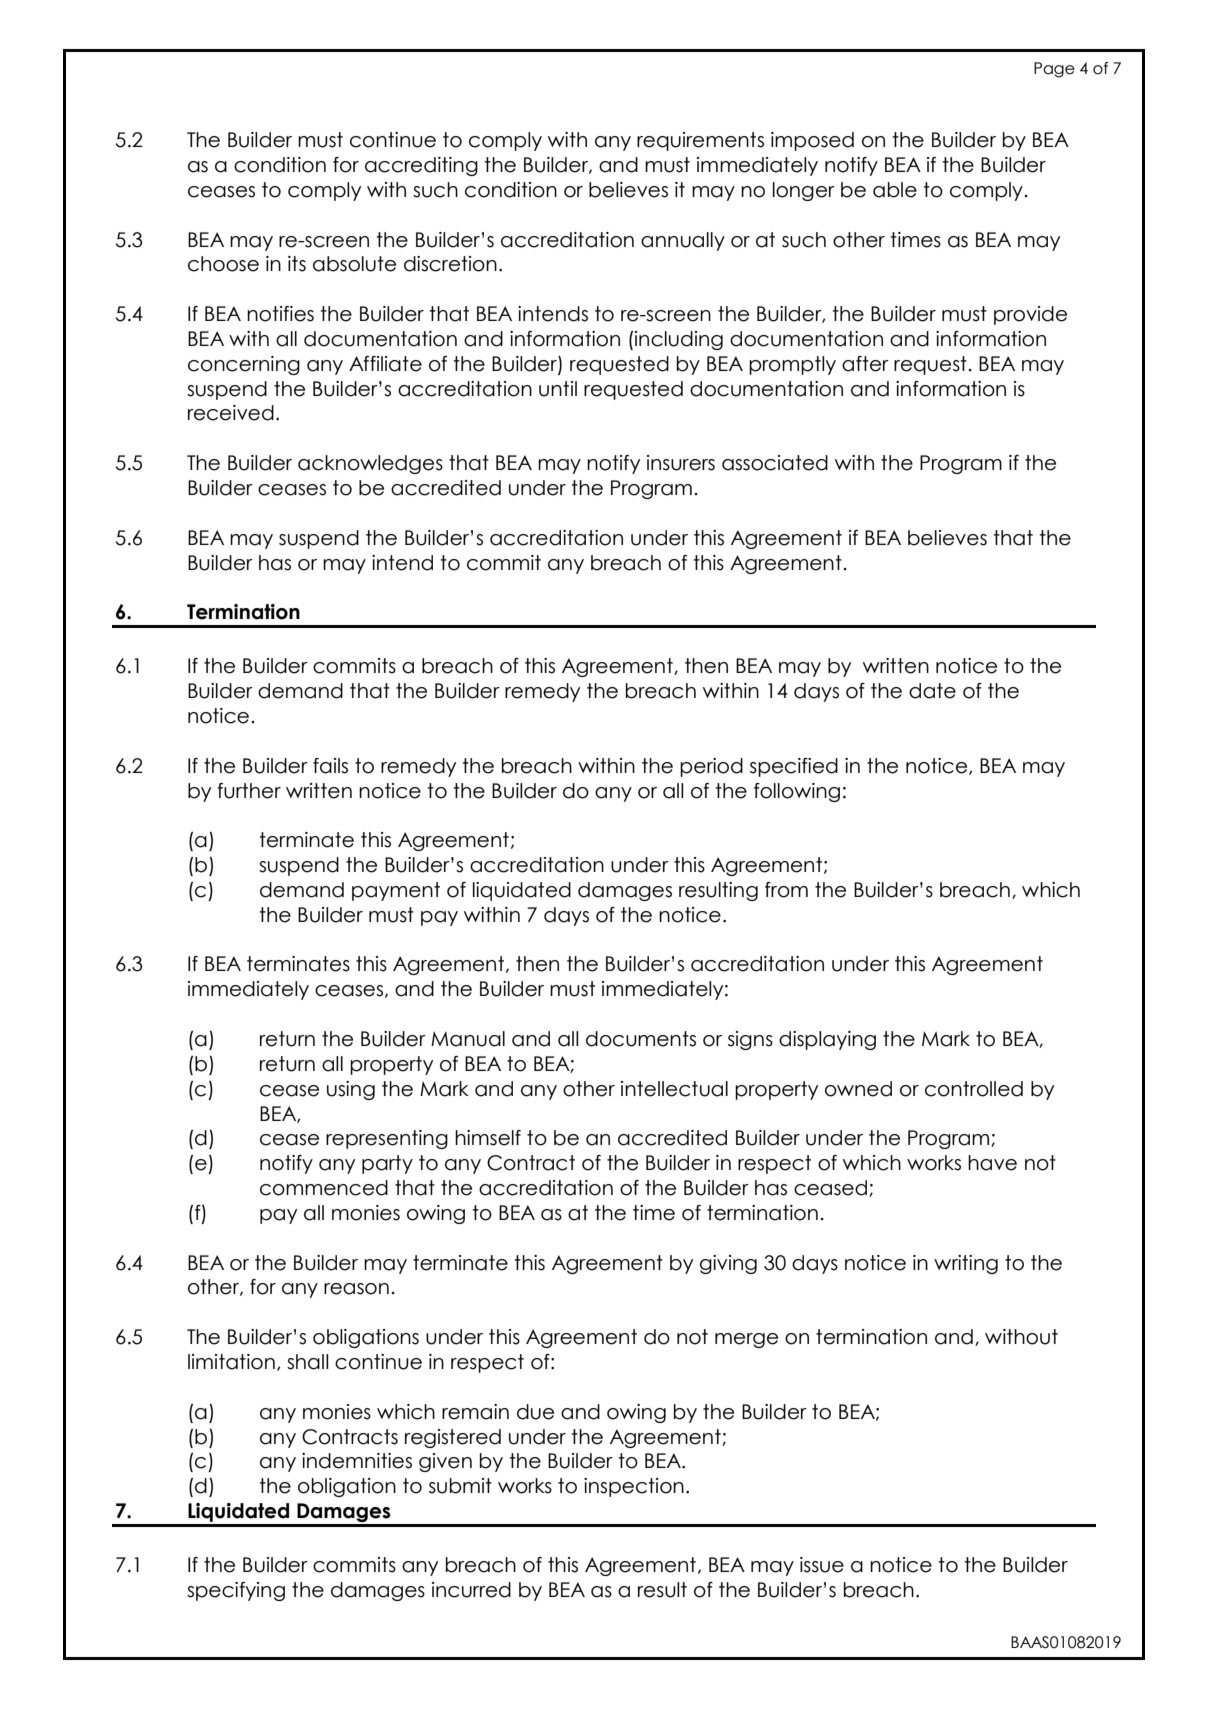 The width and height of the image is (1208, 1709). What do you see at coordinates (370, 464) in the image?
I see `acknowledges` at bounding box center [370, 464].
